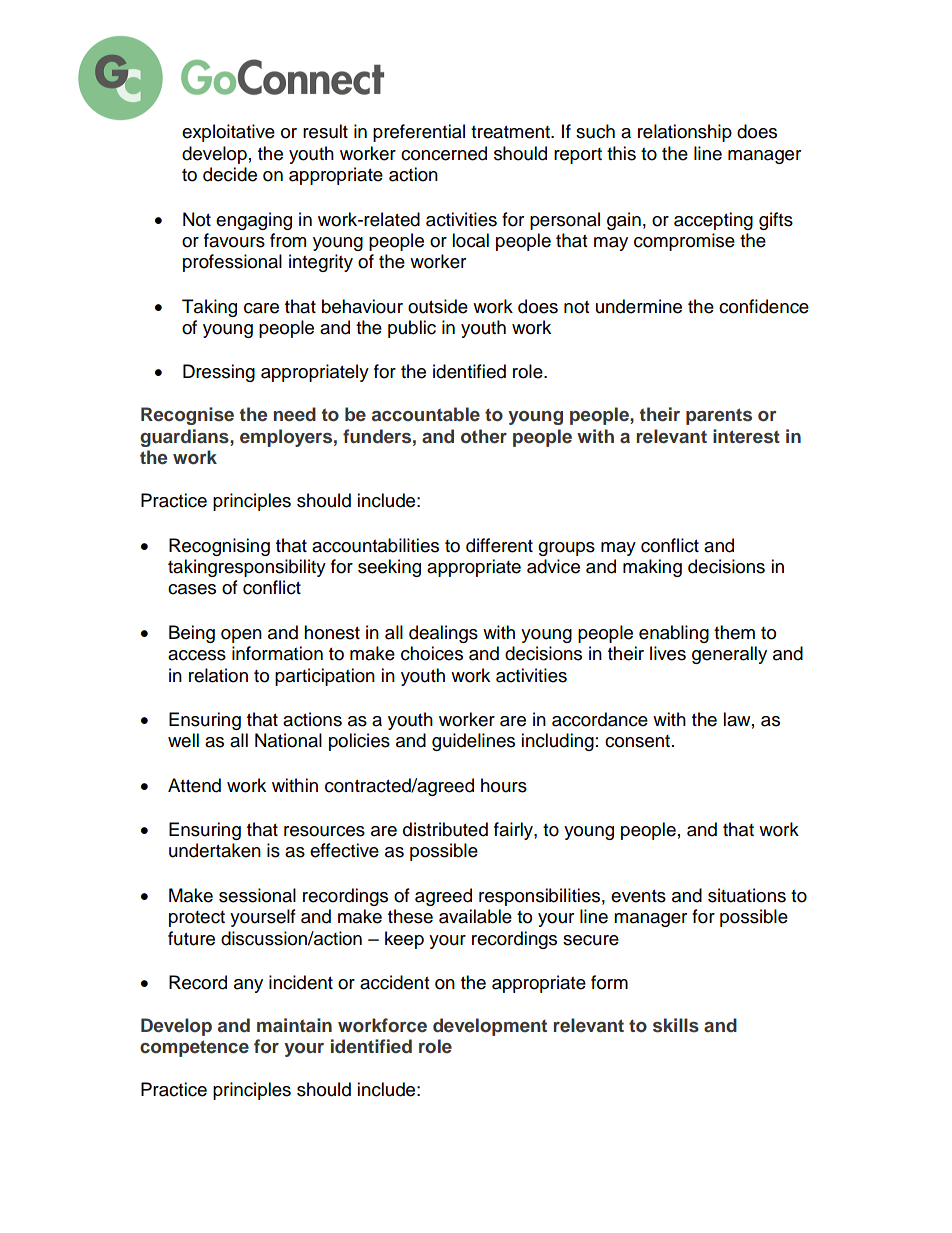 This screenshot has width=952, height=1233. What do you see at coordinates (426, 414) in the screenshot?
I see `accountable` at bounding box center [426, 414].
